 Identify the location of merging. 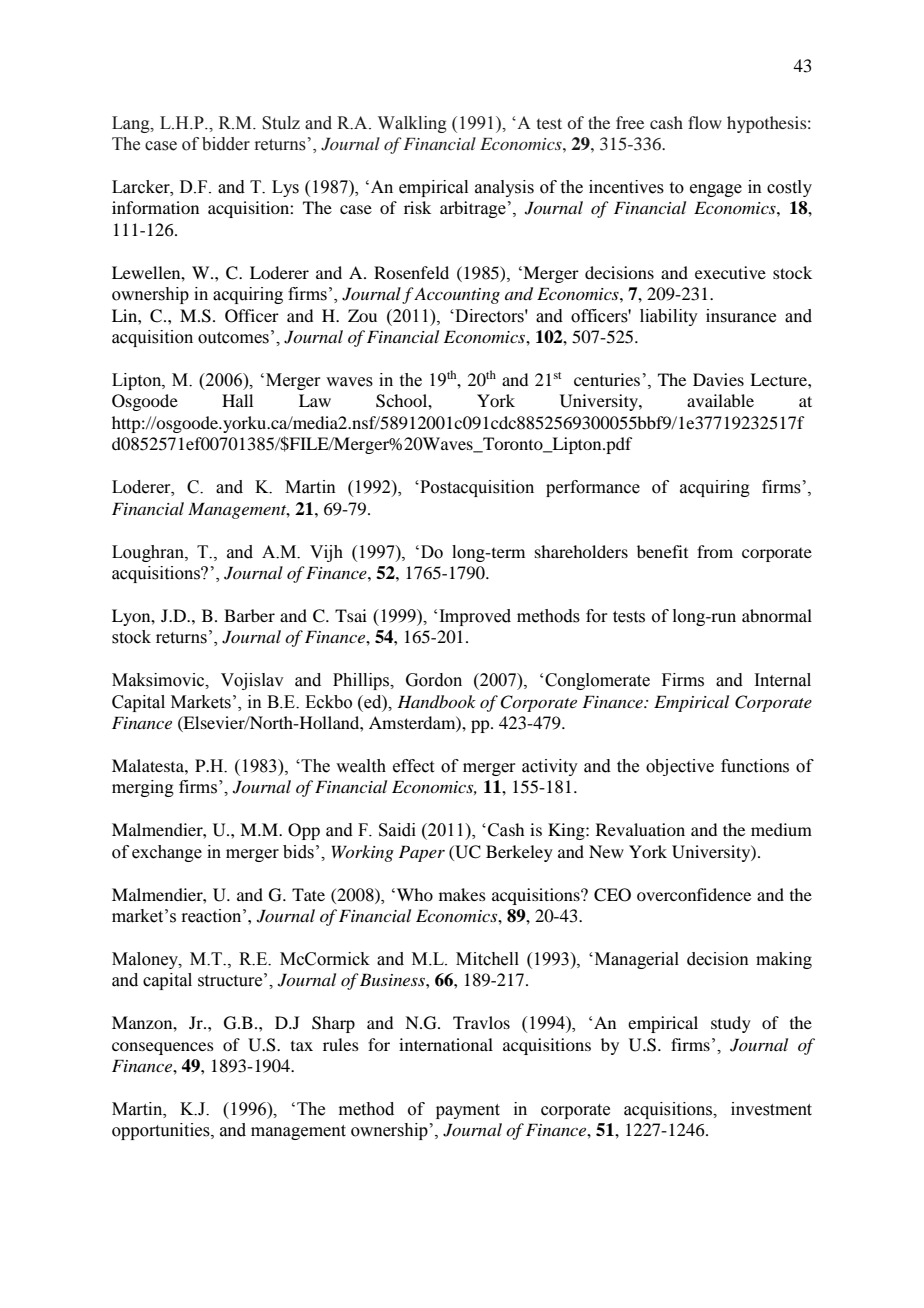
(143, 788).
